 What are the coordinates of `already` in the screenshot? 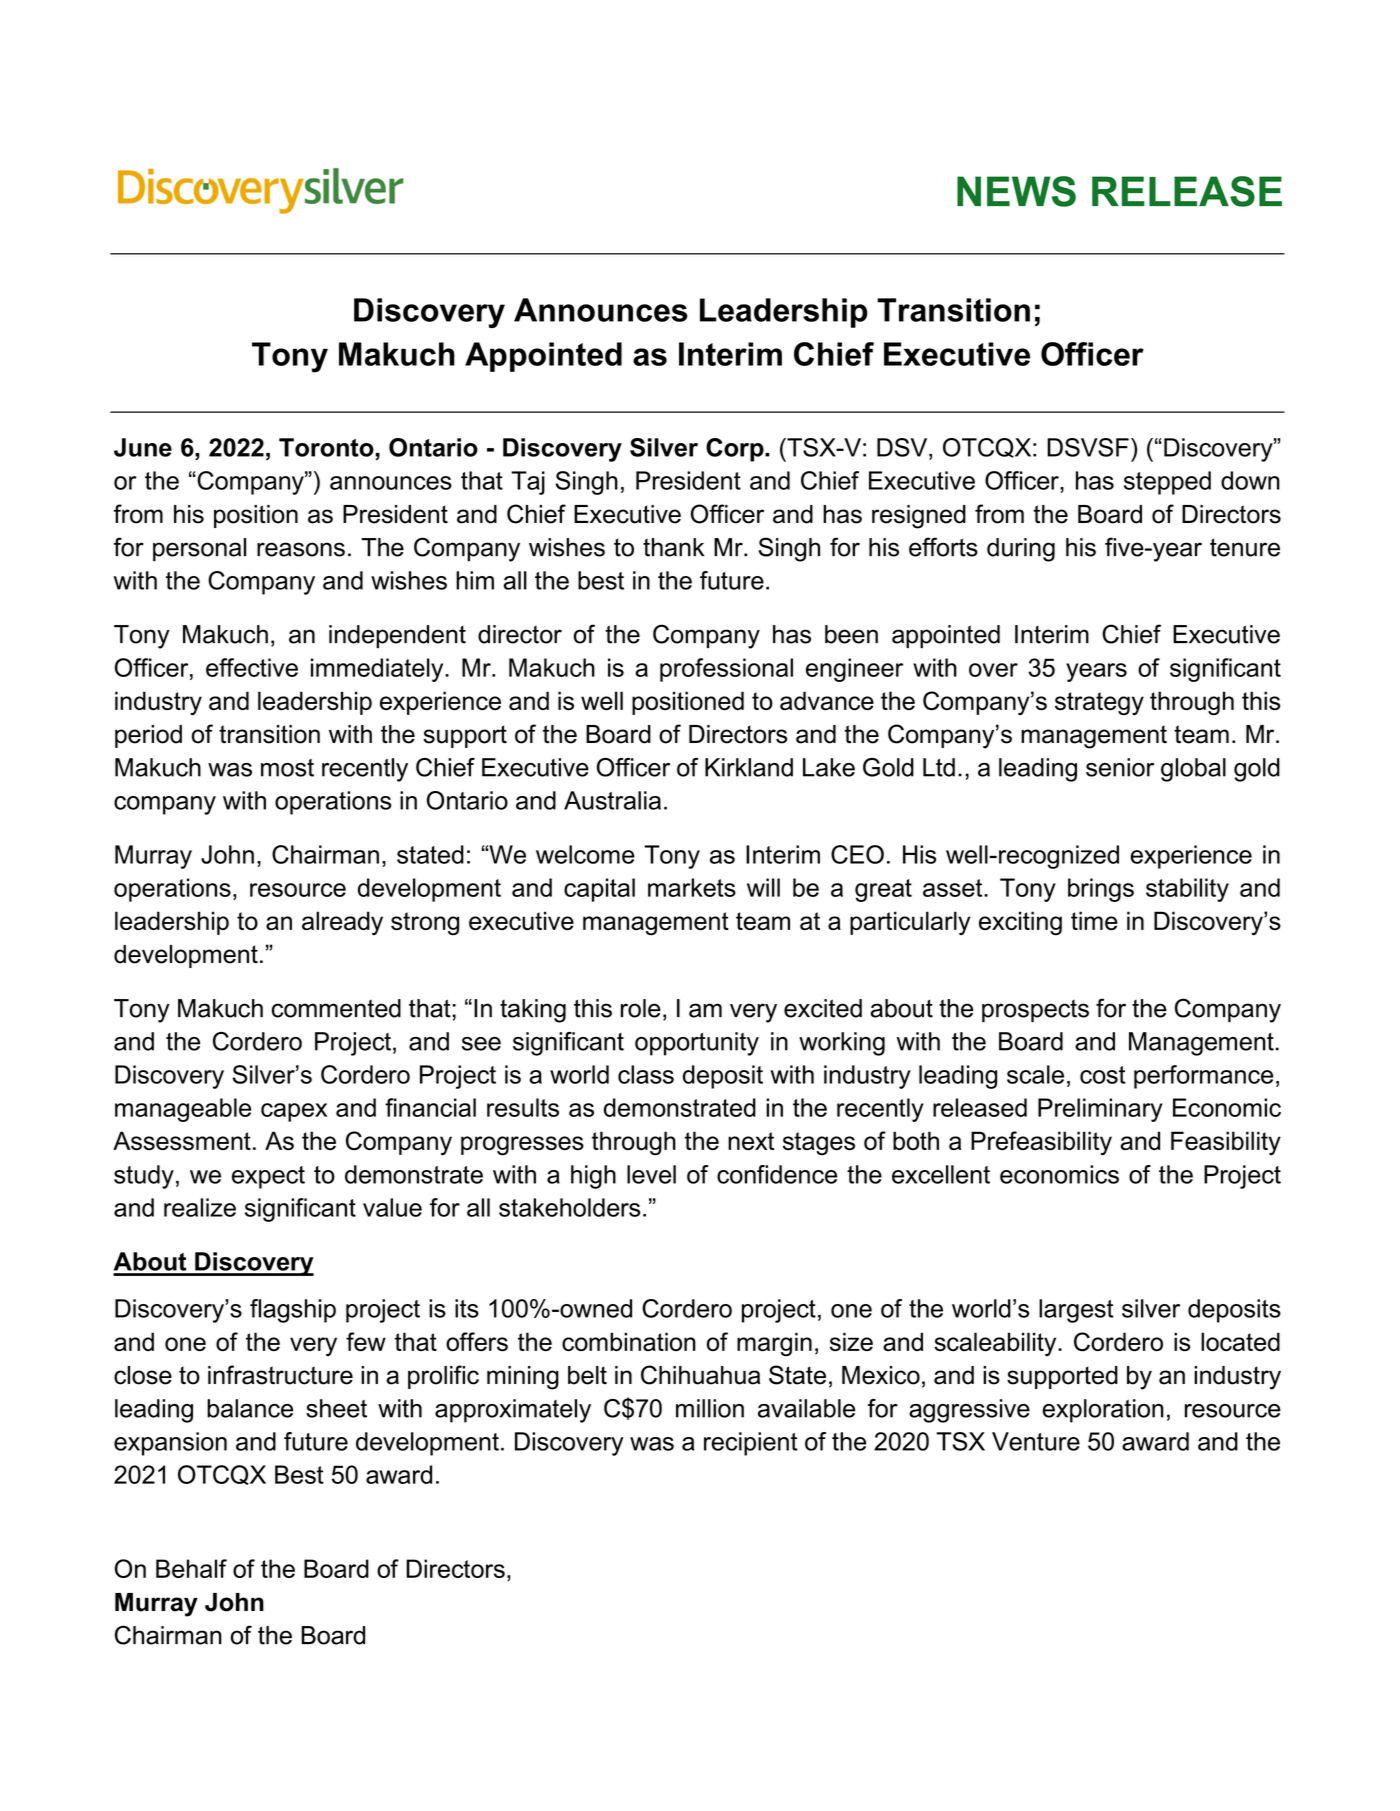 It's located at (342, 923).
